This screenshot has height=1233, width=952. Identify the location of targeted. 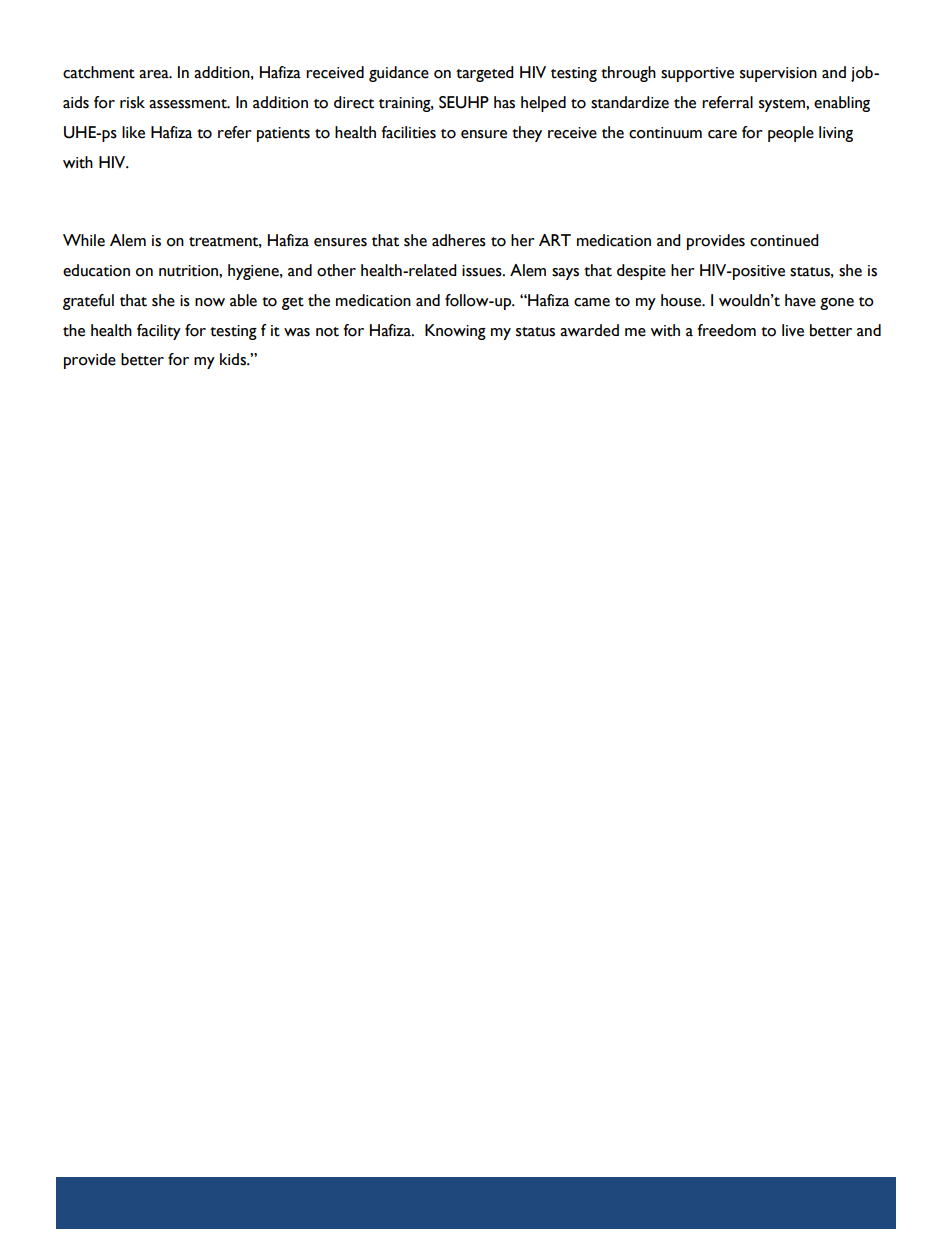
(485, 74).
